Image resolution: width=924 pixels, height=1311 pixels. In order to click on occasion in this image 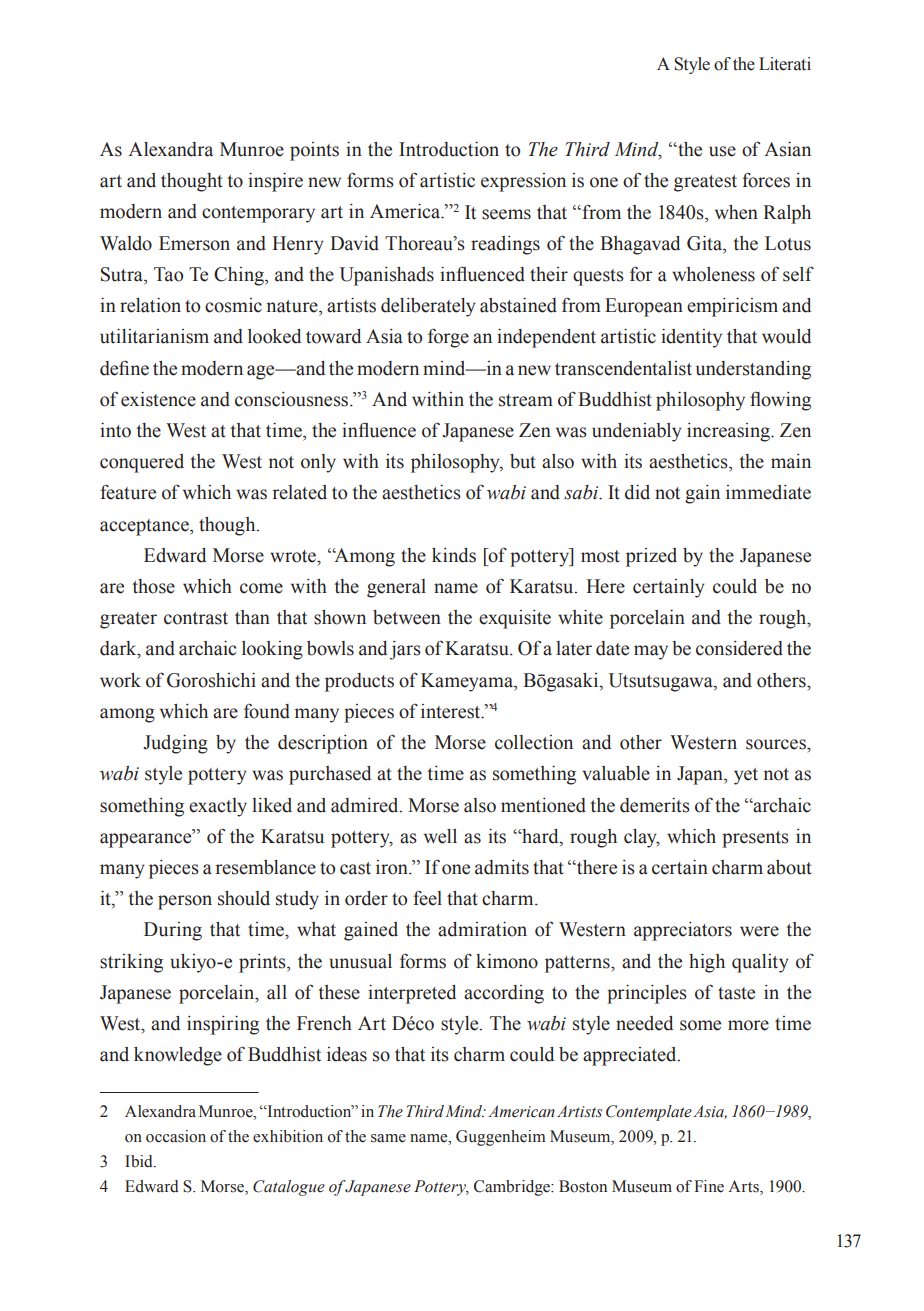, I will do `click(176, 1136)`.
